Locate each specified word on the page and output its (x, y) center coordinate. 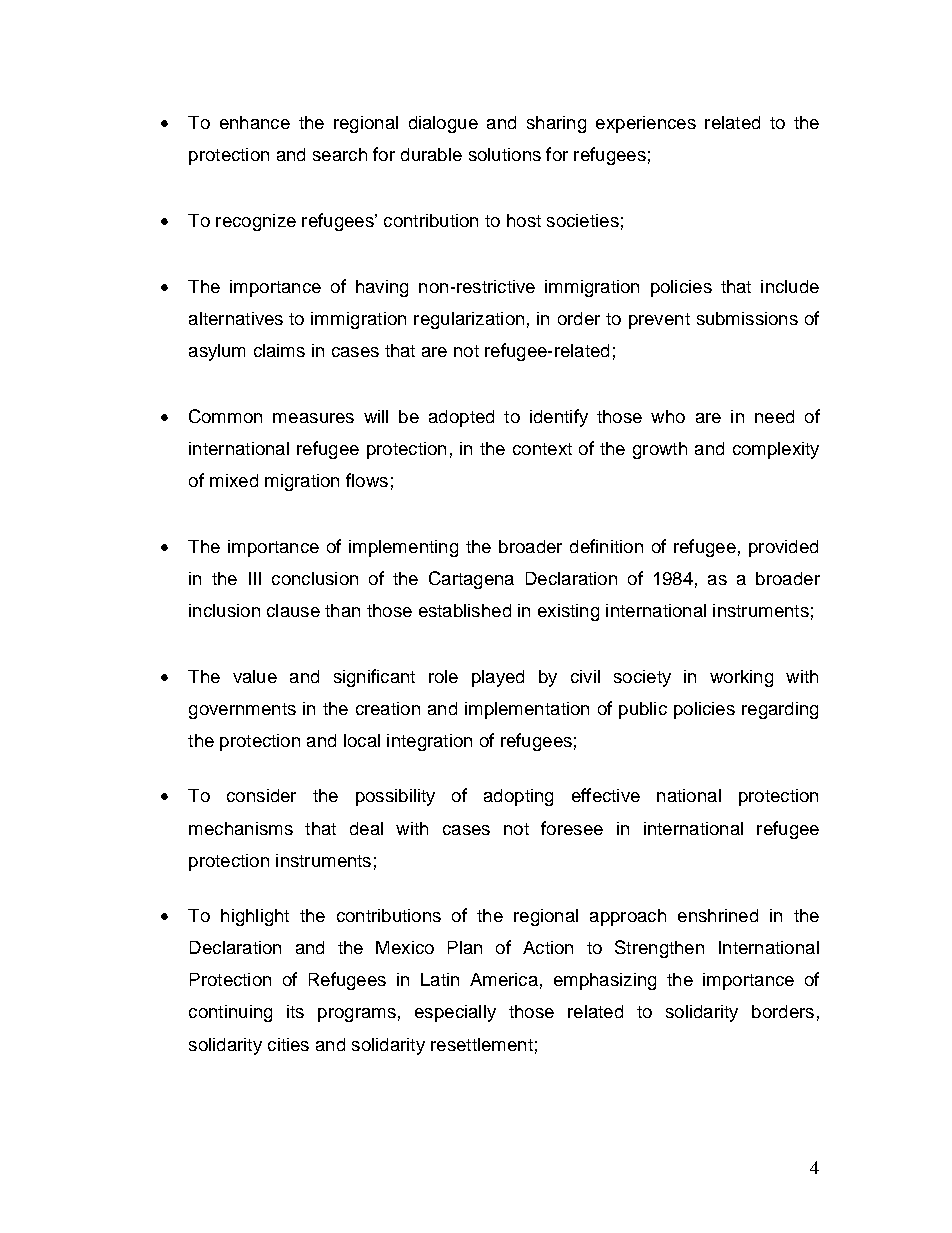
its (295, 1011)
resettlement (482, 1044)
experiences (646, 124)
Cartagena (471, 580)
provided (783, 548)
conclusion (315, 578)
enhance (255, 122)
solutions (505, 154)
